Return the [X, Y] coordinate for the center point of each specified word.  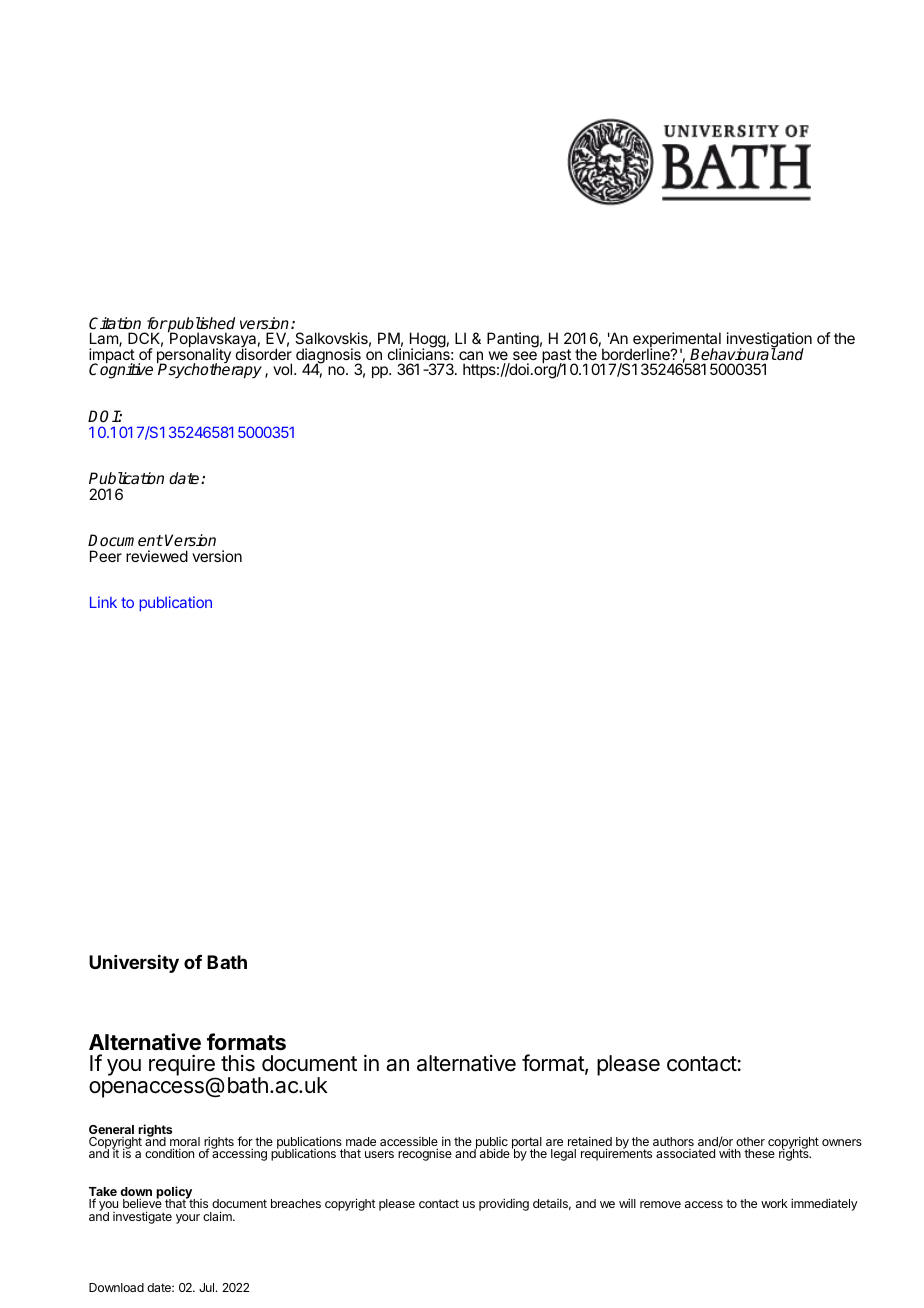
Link [103, 602]
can [471, 355]
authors [673, 1141]
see [525, 355]
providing [504, 1204]
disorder [264, 354]
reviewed [157, 556]
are [554, 1142]
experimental [676, 341]
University [134, 964]
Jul [208, 1287]
